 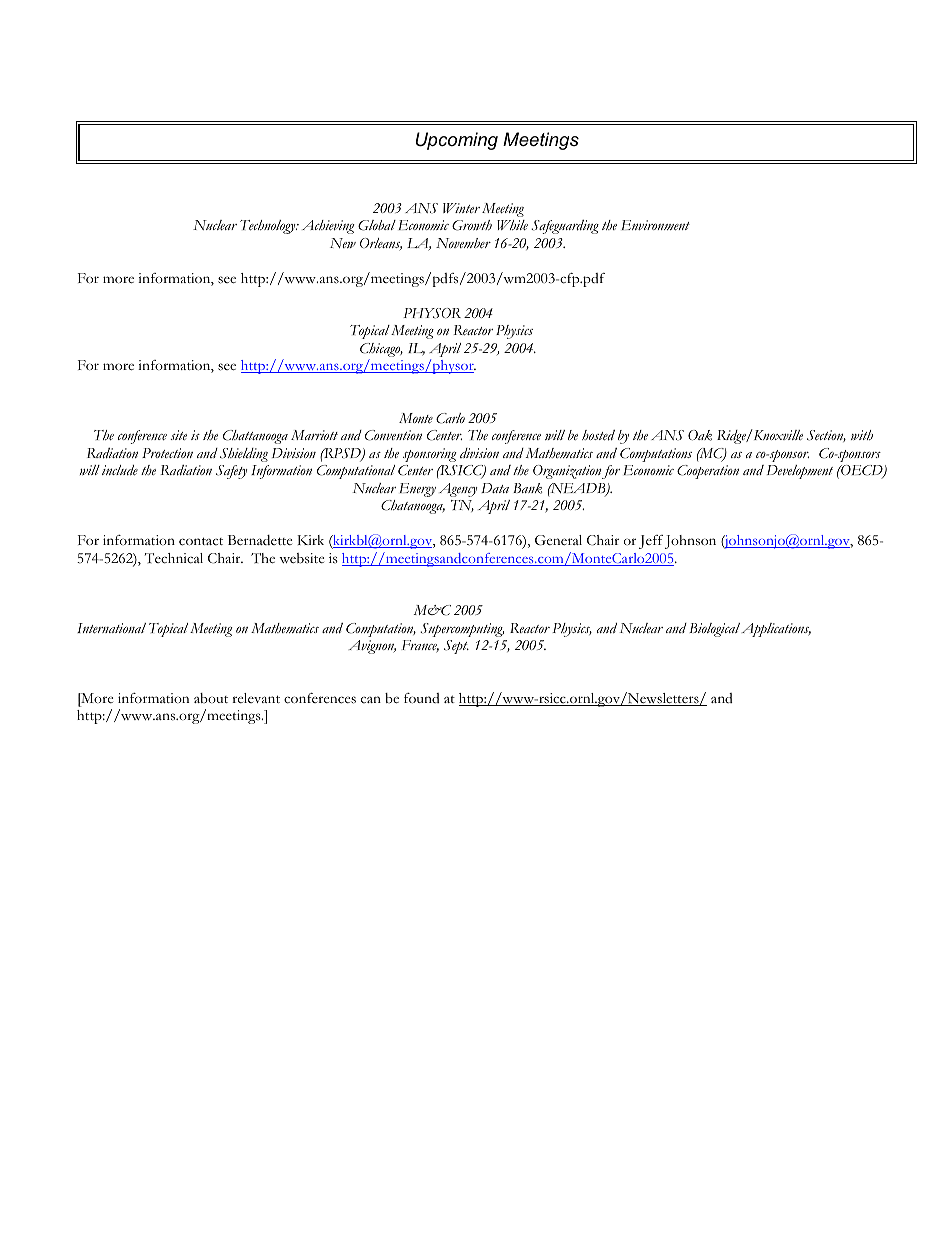 I want to click on Upcoming, so click(x=457, y=141).
